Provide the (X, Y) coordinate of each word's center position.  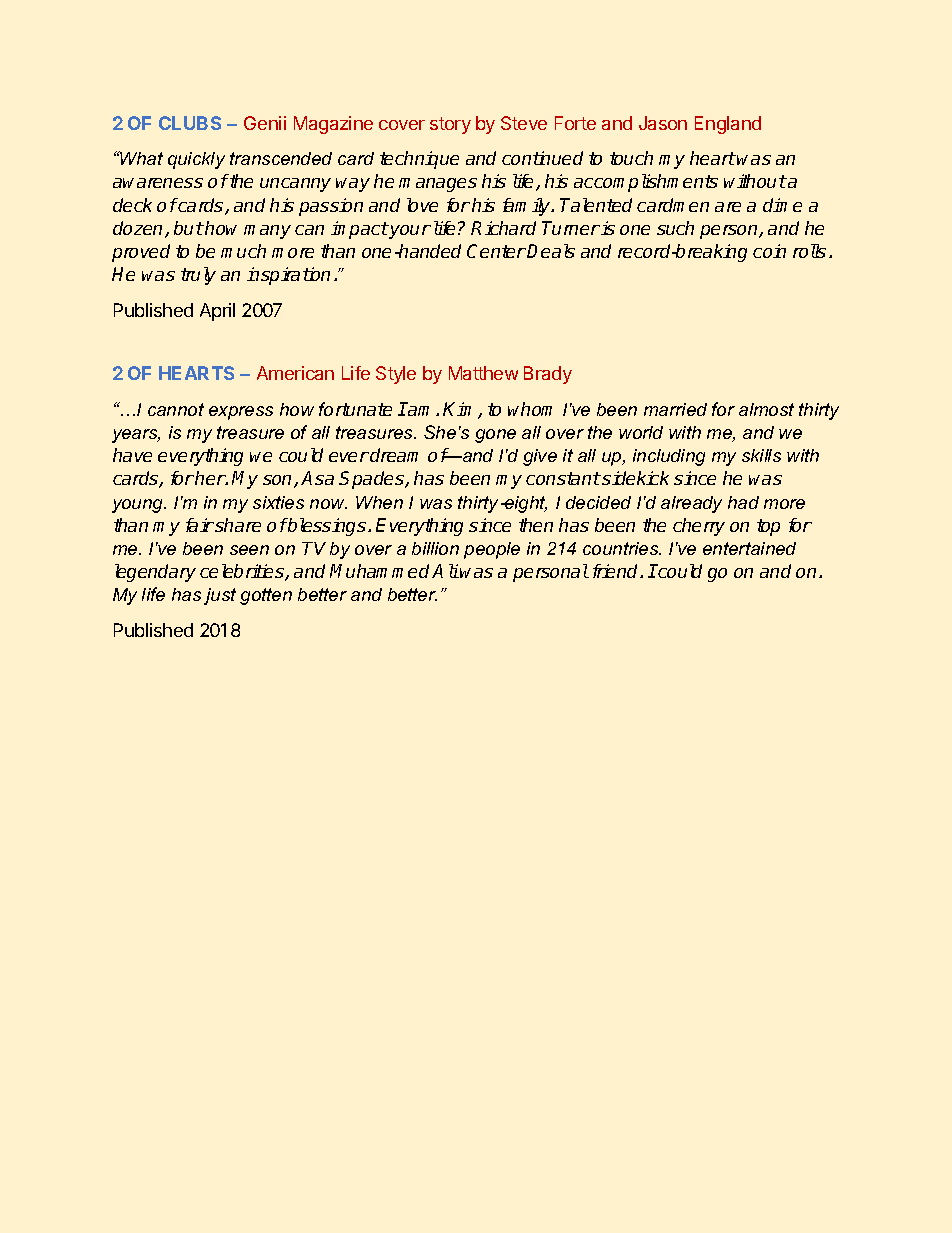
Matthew (483, 373)
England (728, 125)
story (450, 125)
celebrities (243, 572)
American (295, 373)
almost (766, 409)
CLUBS (190, 123)
